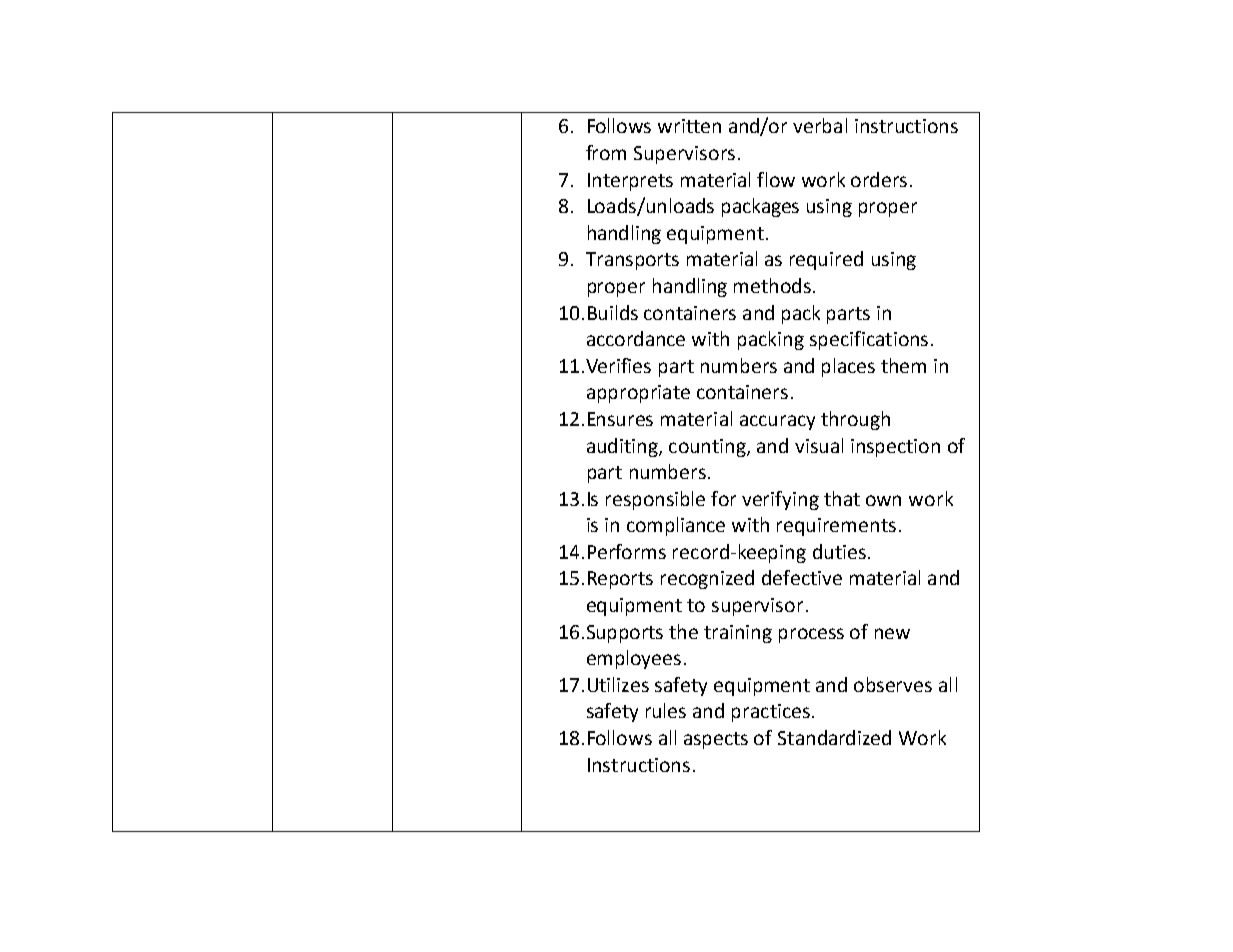 This page has width=1233, height=952. What do you see at coordinates (772, 285) in the page?
I see `methods` at bounding box center [772, 285].
